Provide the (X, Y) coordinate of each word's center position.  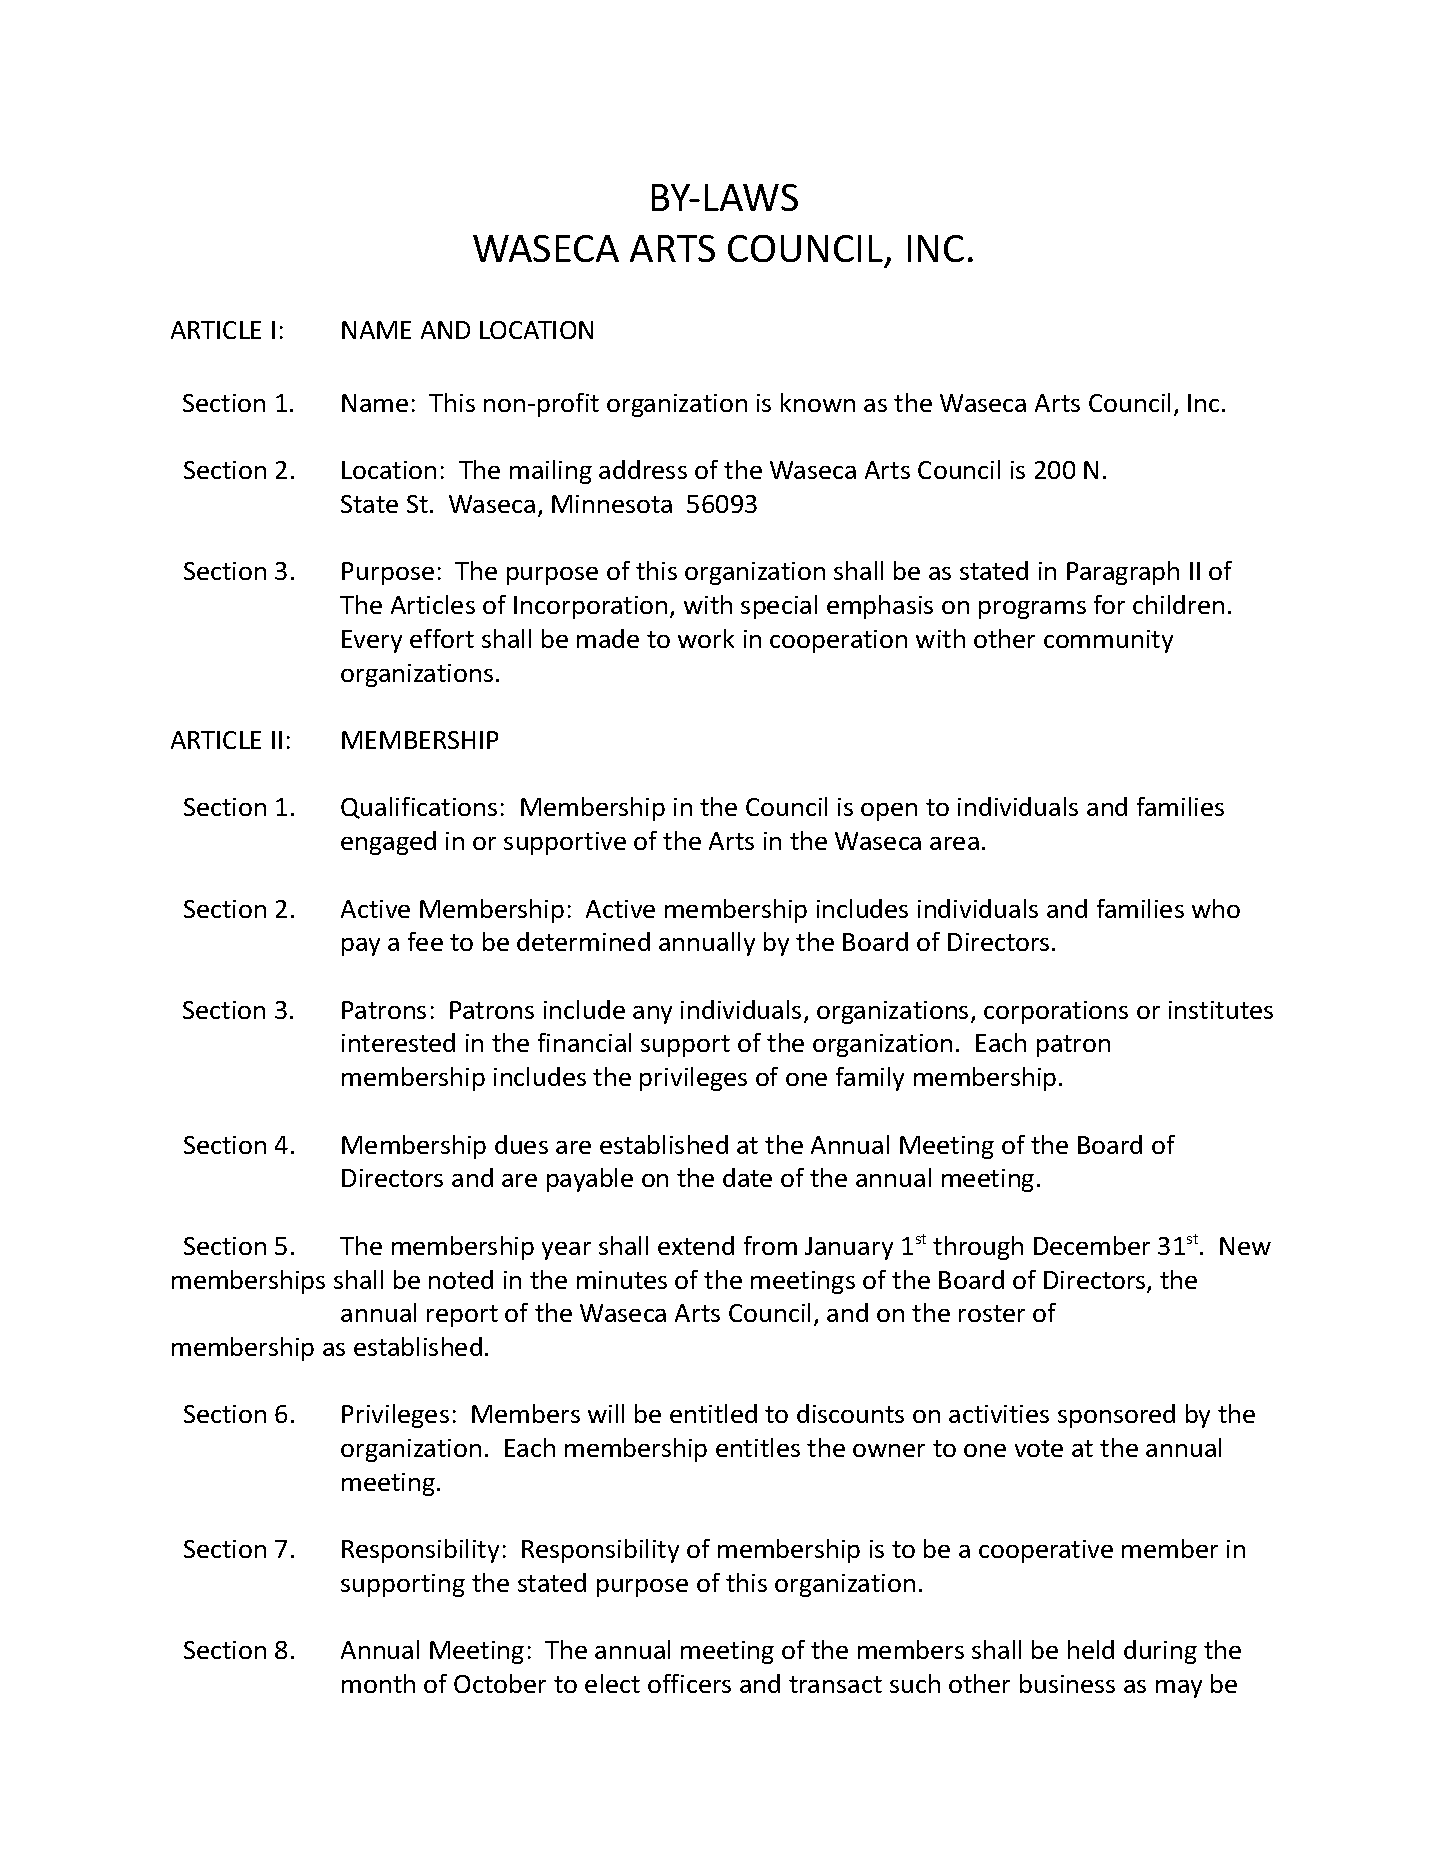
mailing (551, 472)
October (500, 1683)
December (1092, 1245)
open (889, 812)
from (770, 1245)
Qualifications (419, 808)
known (818, 402)
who (1216, 908)
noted (461, 1279)
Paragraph (1123, 573)
